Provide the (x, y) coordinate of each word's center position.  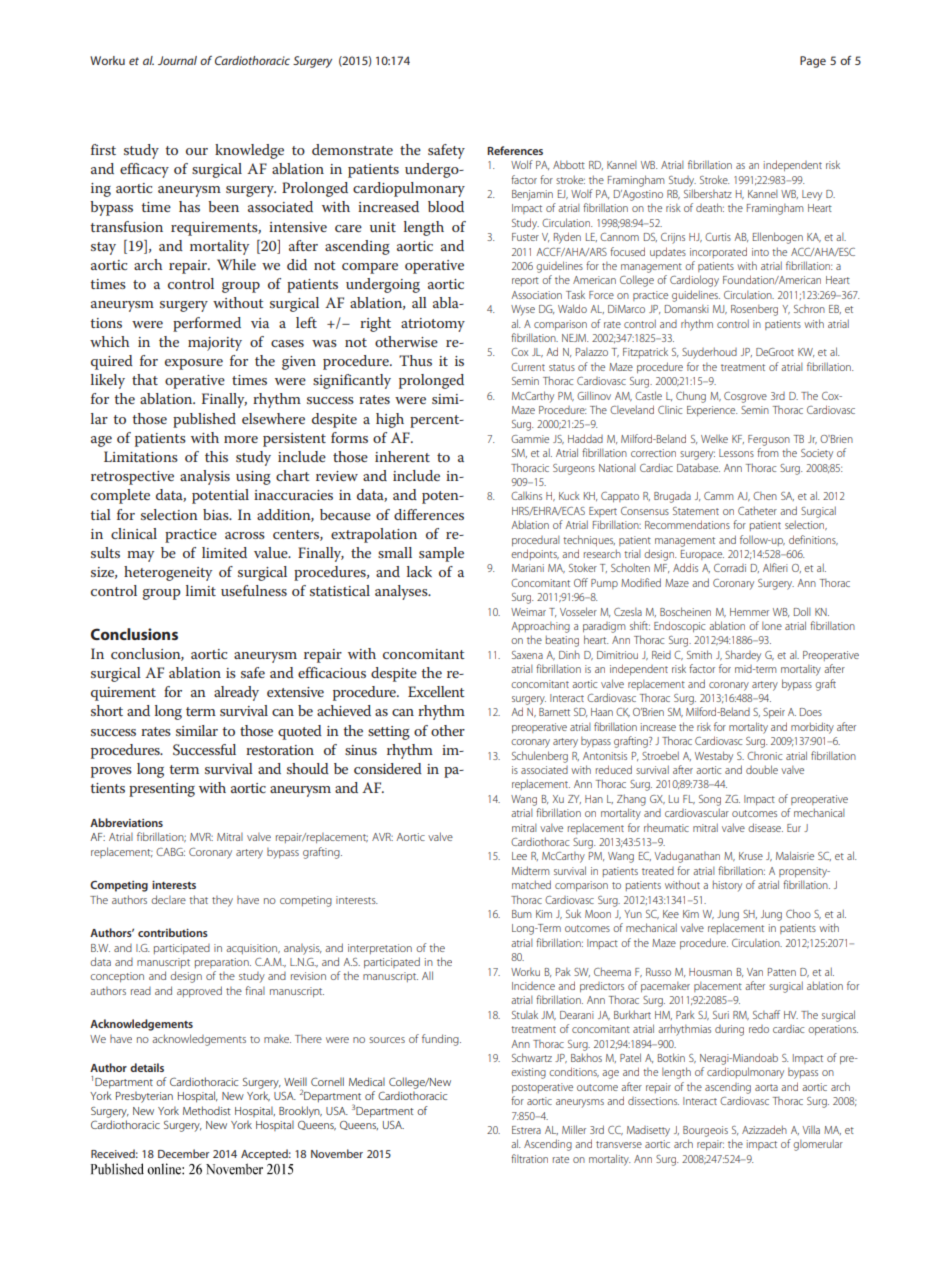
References (515, 150)
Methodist (207, 1110)
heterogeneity (168, 573)
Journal (177, 60)
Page (813, 62)
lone (772, 626)
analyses (402, 592)
